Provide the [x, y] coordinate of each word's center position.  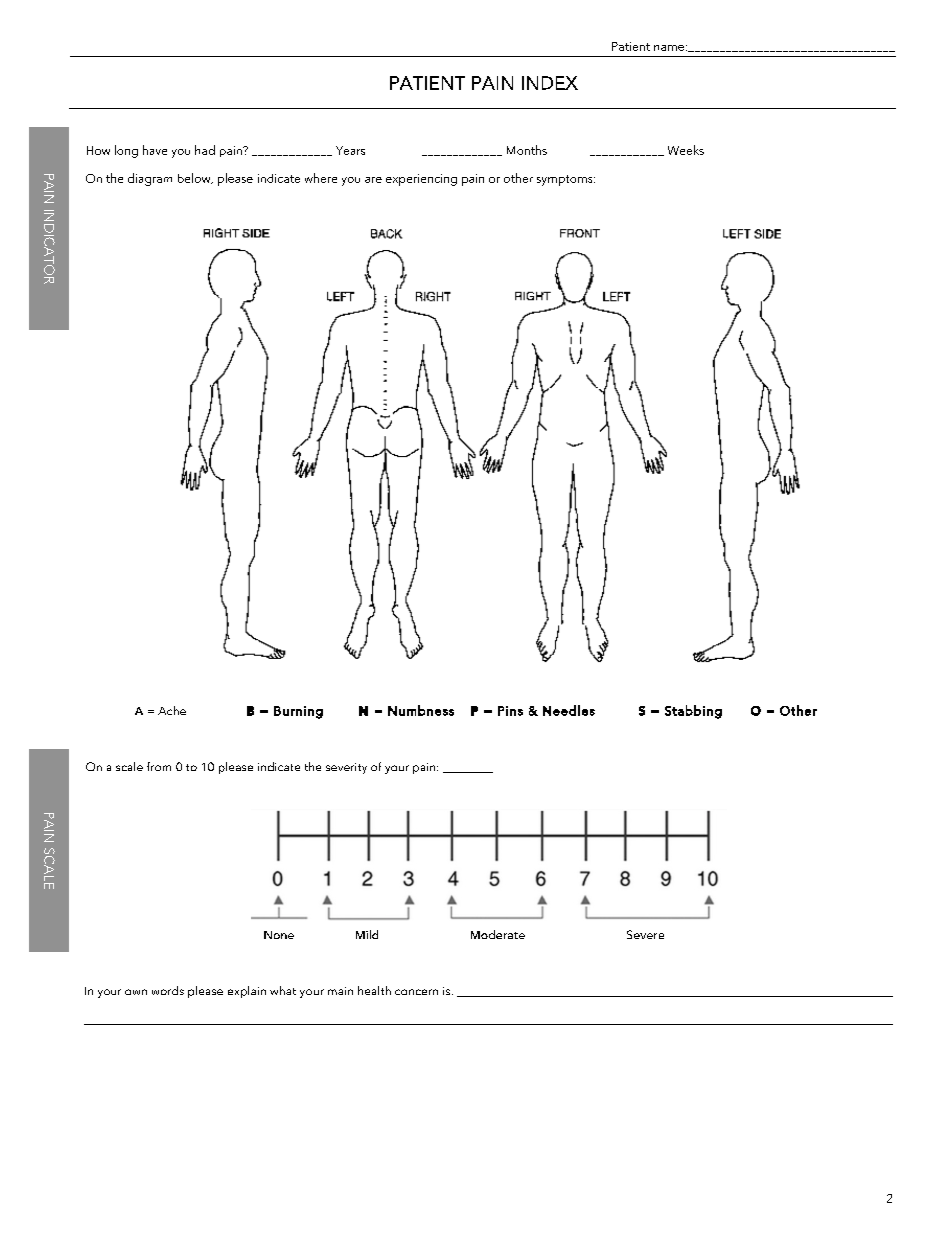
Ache [172, 710]
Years [350, 150]
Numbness [421, 710]
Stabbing [693, 712]
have [155, 150]
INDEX [550, 83]
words [168, 990]
